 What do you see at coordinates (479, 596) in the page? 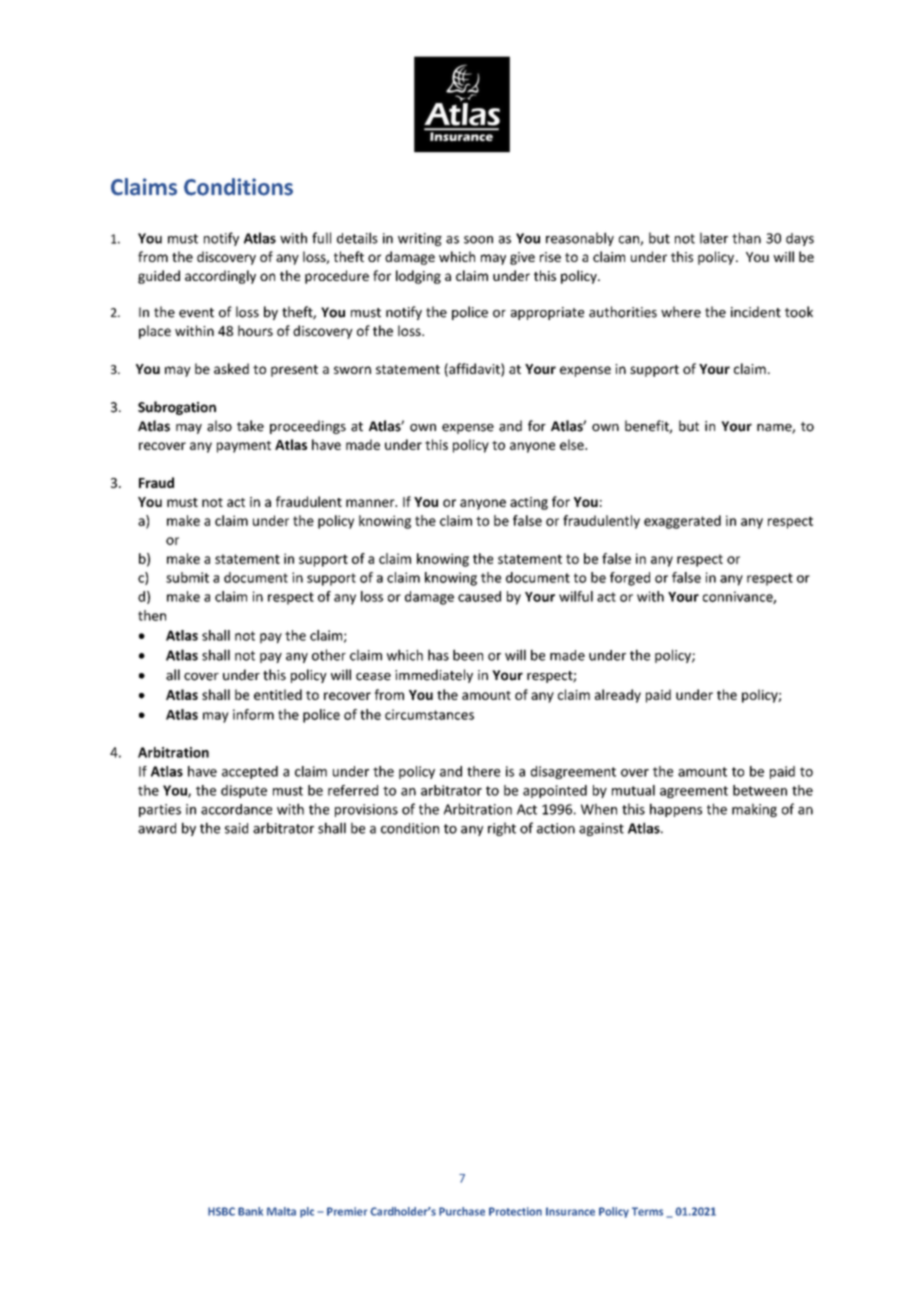
I see `caused` at bounding box center [479, 596].
